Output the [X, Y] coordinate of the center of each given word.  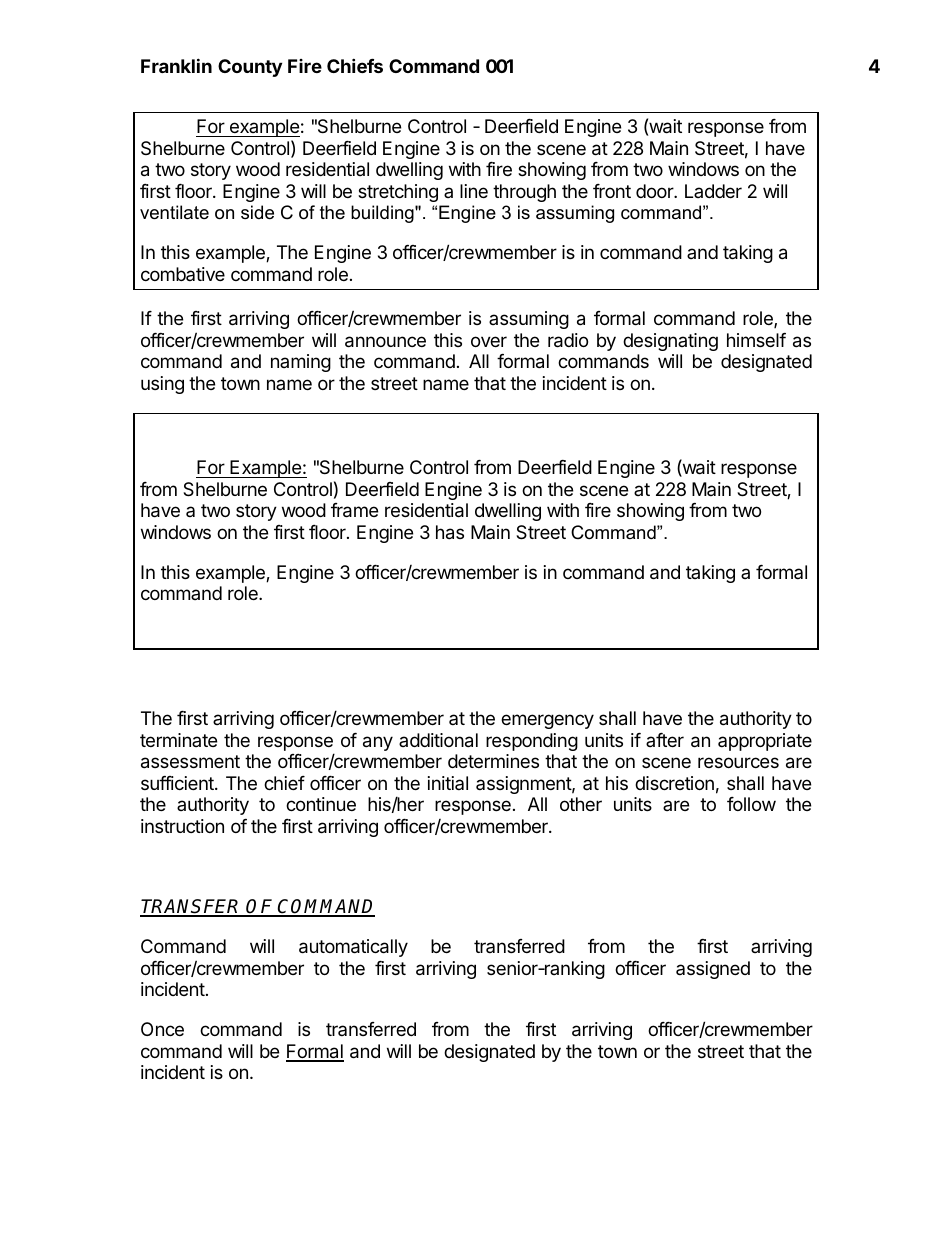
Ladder [713, 191]
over [489, 341]
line [474, 191]
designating [670, 342]
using [162, 385]
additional [438, 740]
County [250, 68]
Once [162, 1029]
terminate [178, 740]
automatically [353, 948]
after [665, 740]
